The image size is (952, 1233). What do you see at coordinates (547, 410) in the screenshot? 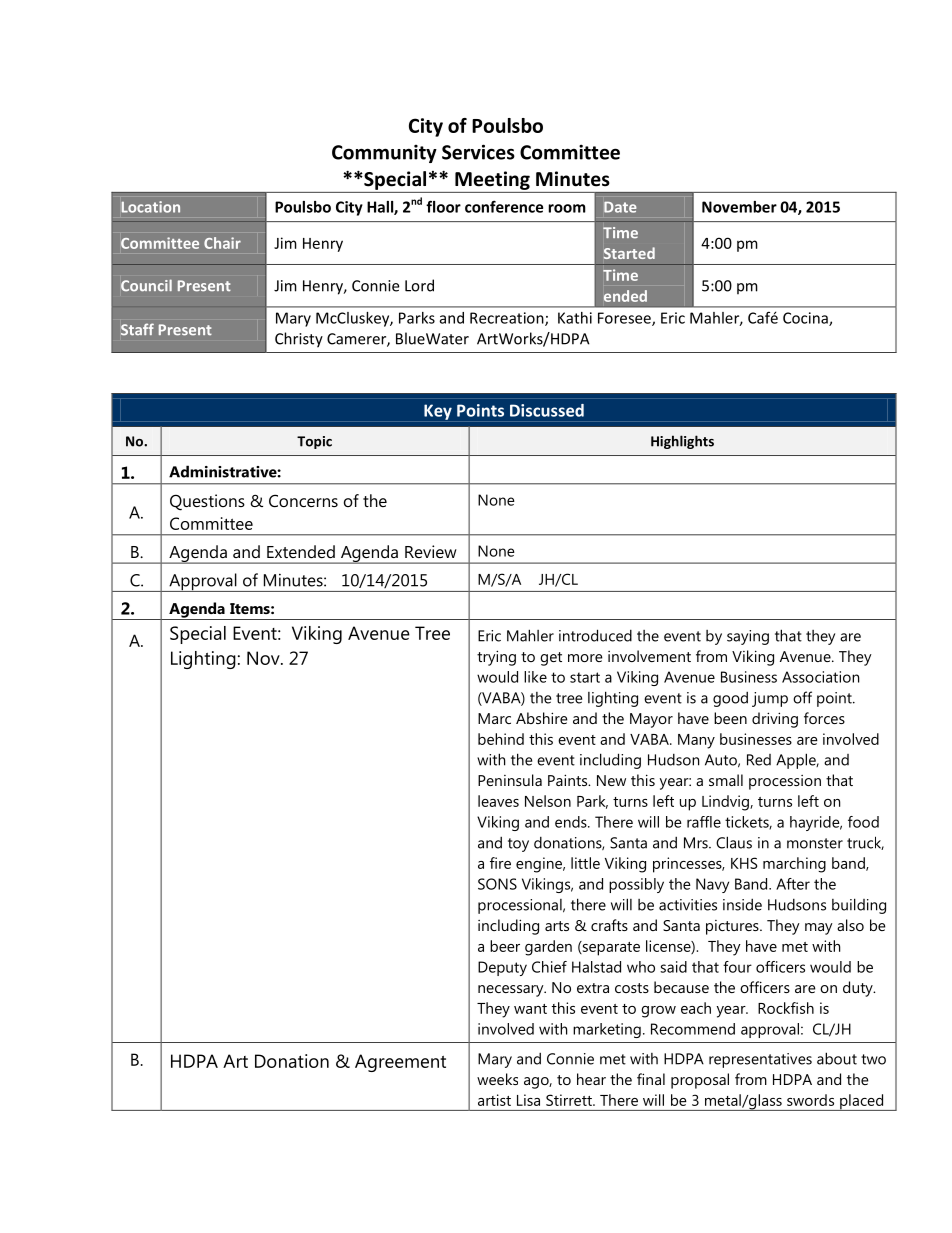
I see `Discussed` at bounding box center [547, 410].
